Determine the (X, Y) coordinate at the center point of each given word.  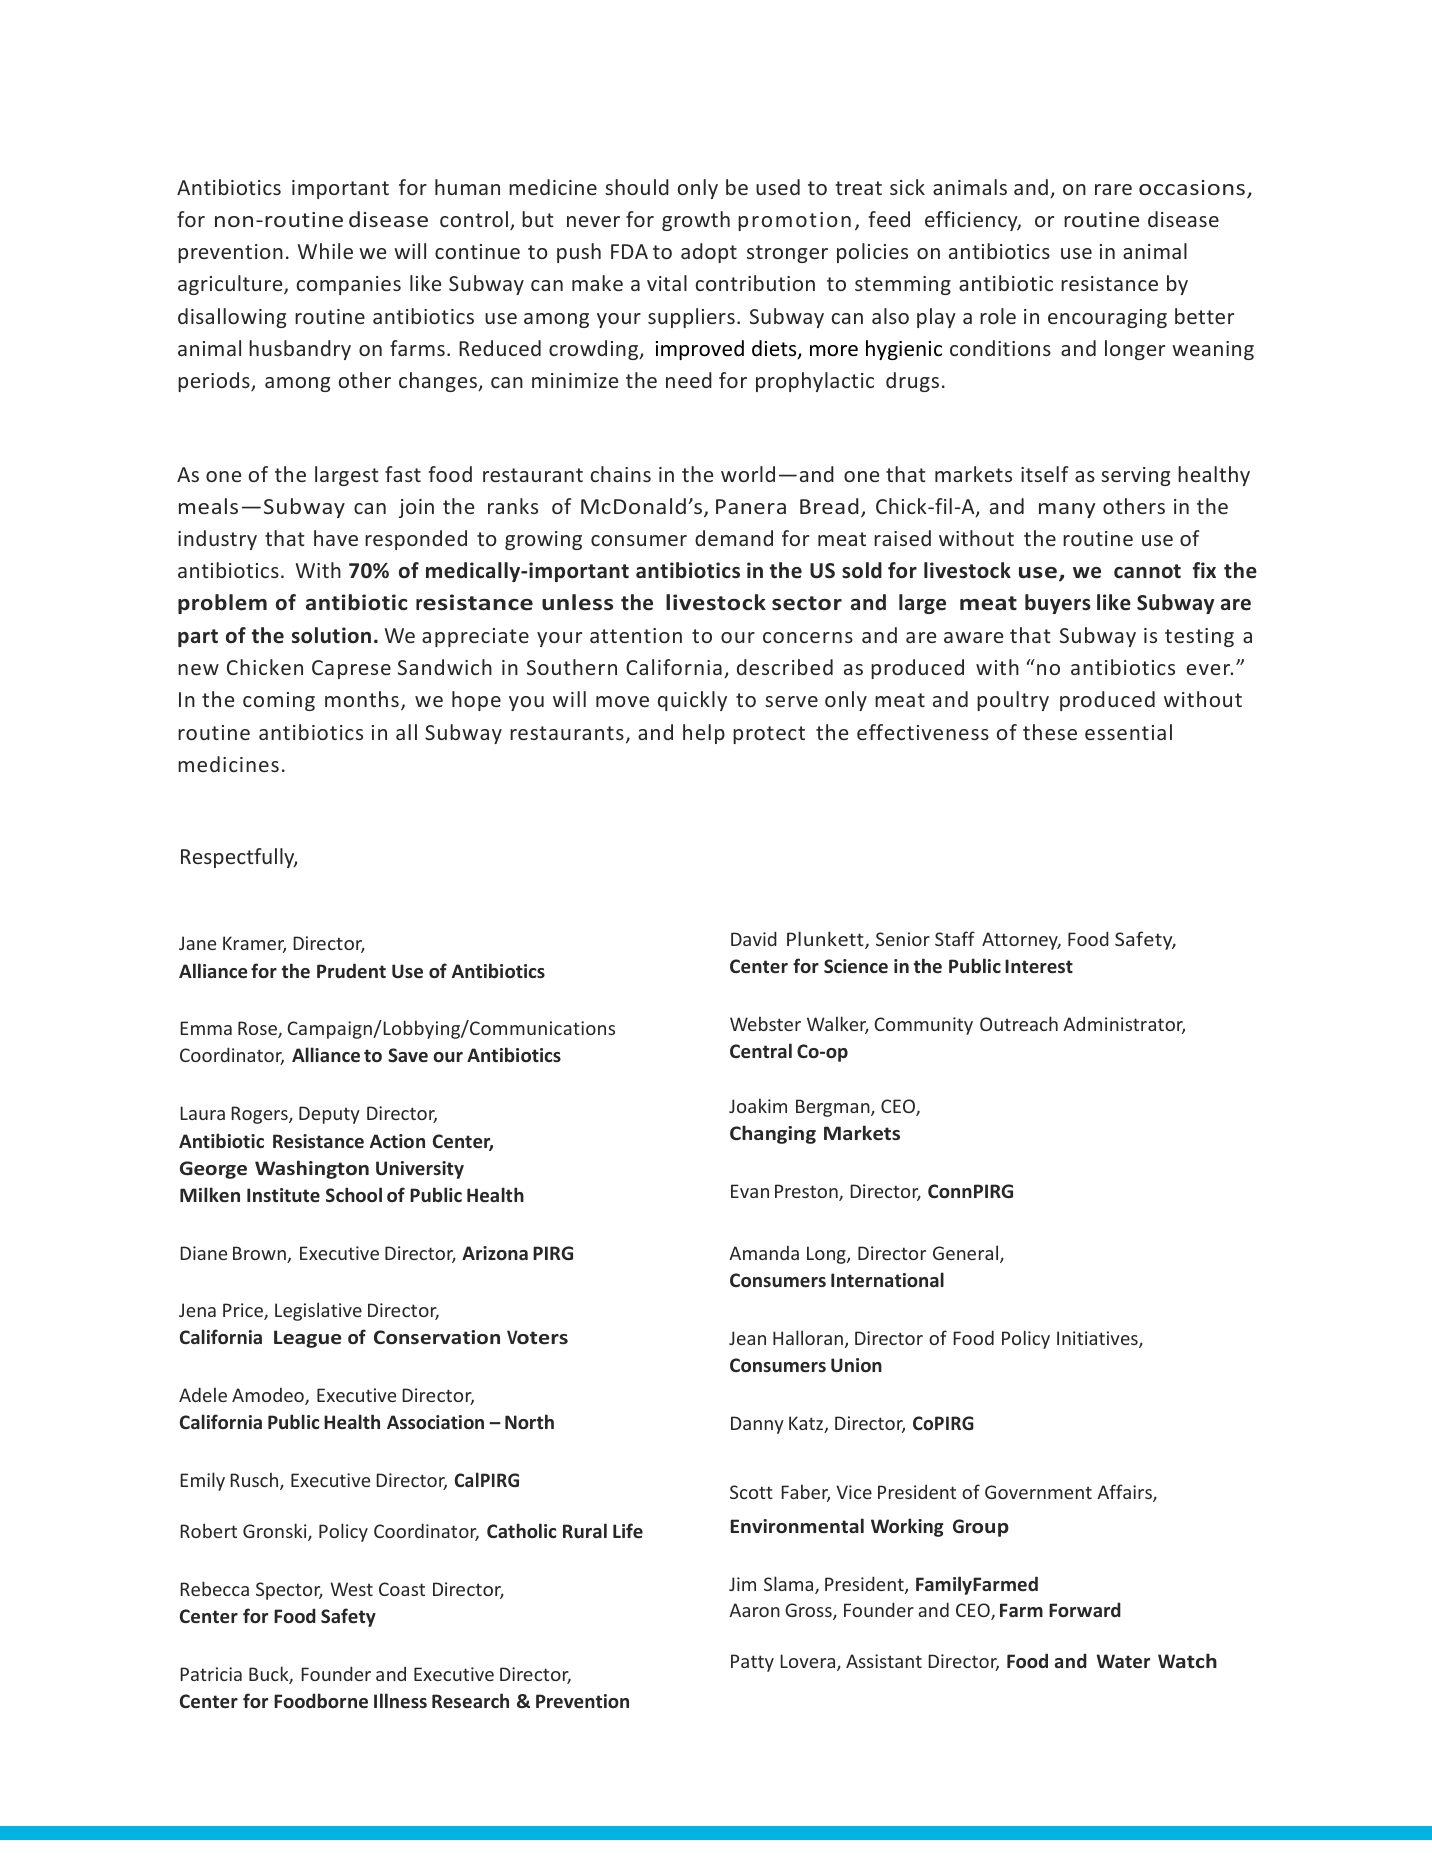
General (967, 1254)
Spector (289, 1591)
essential (1128, 732)
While (325, 251)
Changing (773, 1134)
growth (696, 221)
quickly (692, 701)
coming (279, 701)
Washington (312, 1169)
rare (1113, 189)
